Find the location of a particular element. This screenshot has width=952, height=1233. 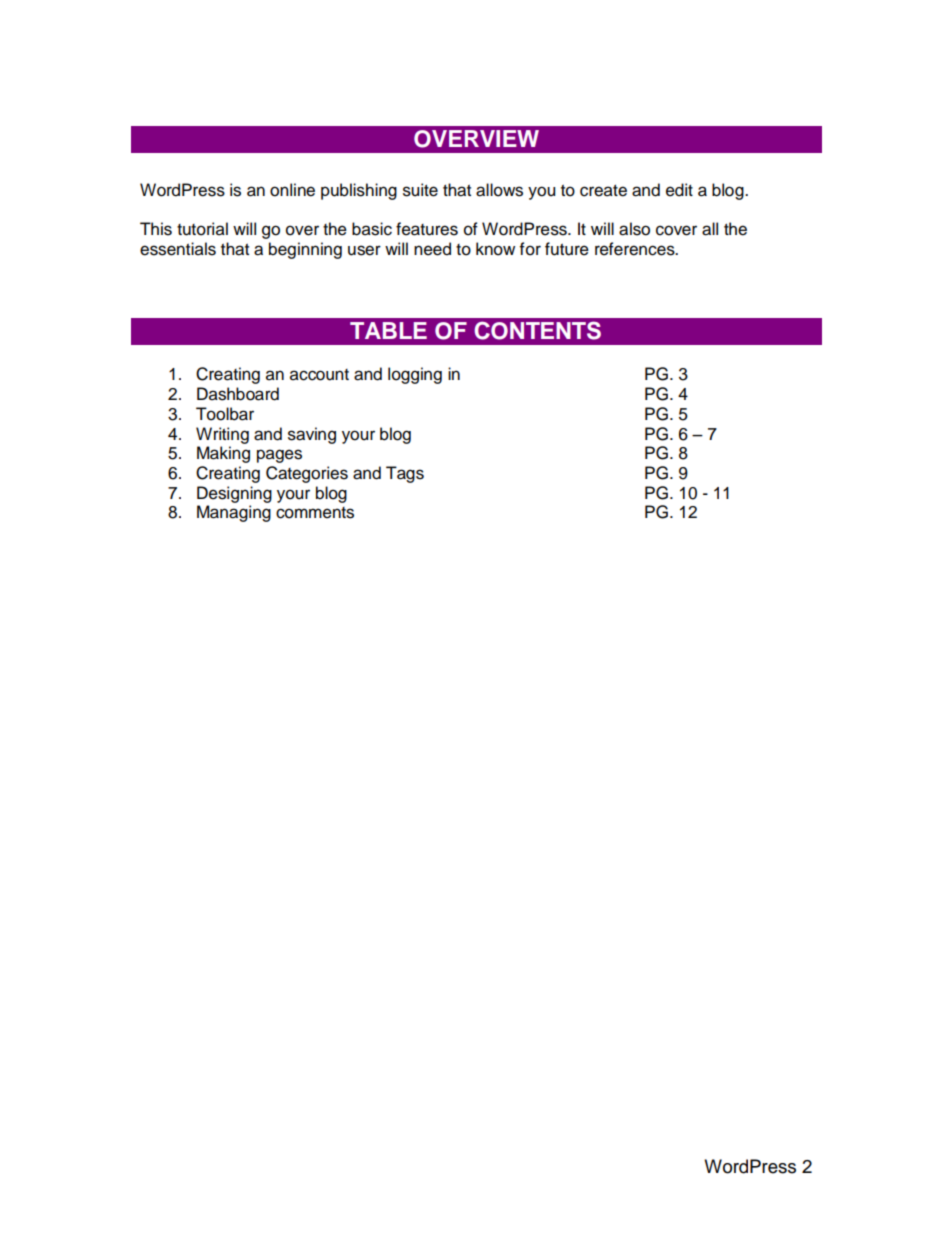

essentials is located at coordinates (178, 249).
